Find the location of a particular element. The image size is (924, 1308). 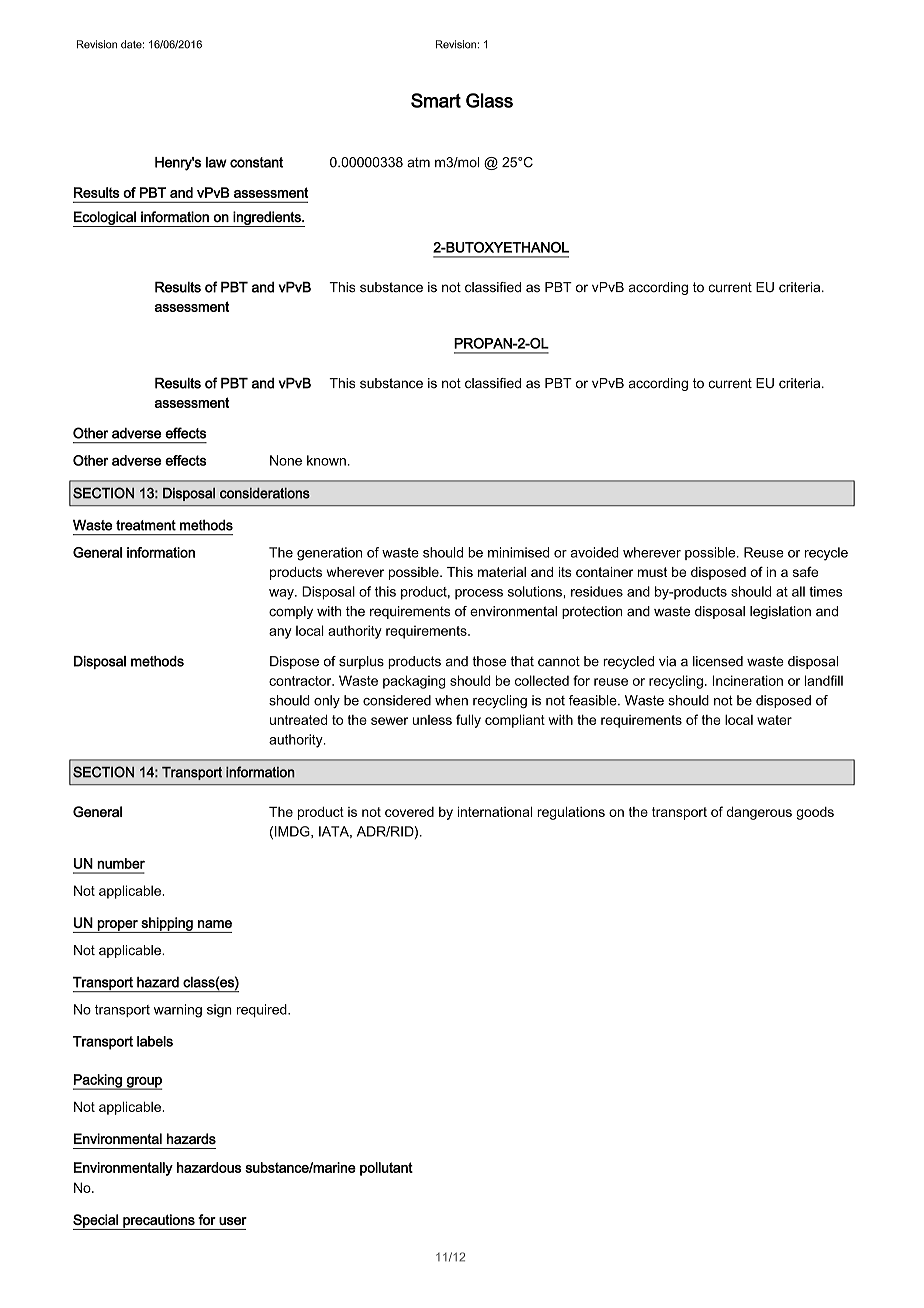

dangerous is located at coordinates (759, 813).
